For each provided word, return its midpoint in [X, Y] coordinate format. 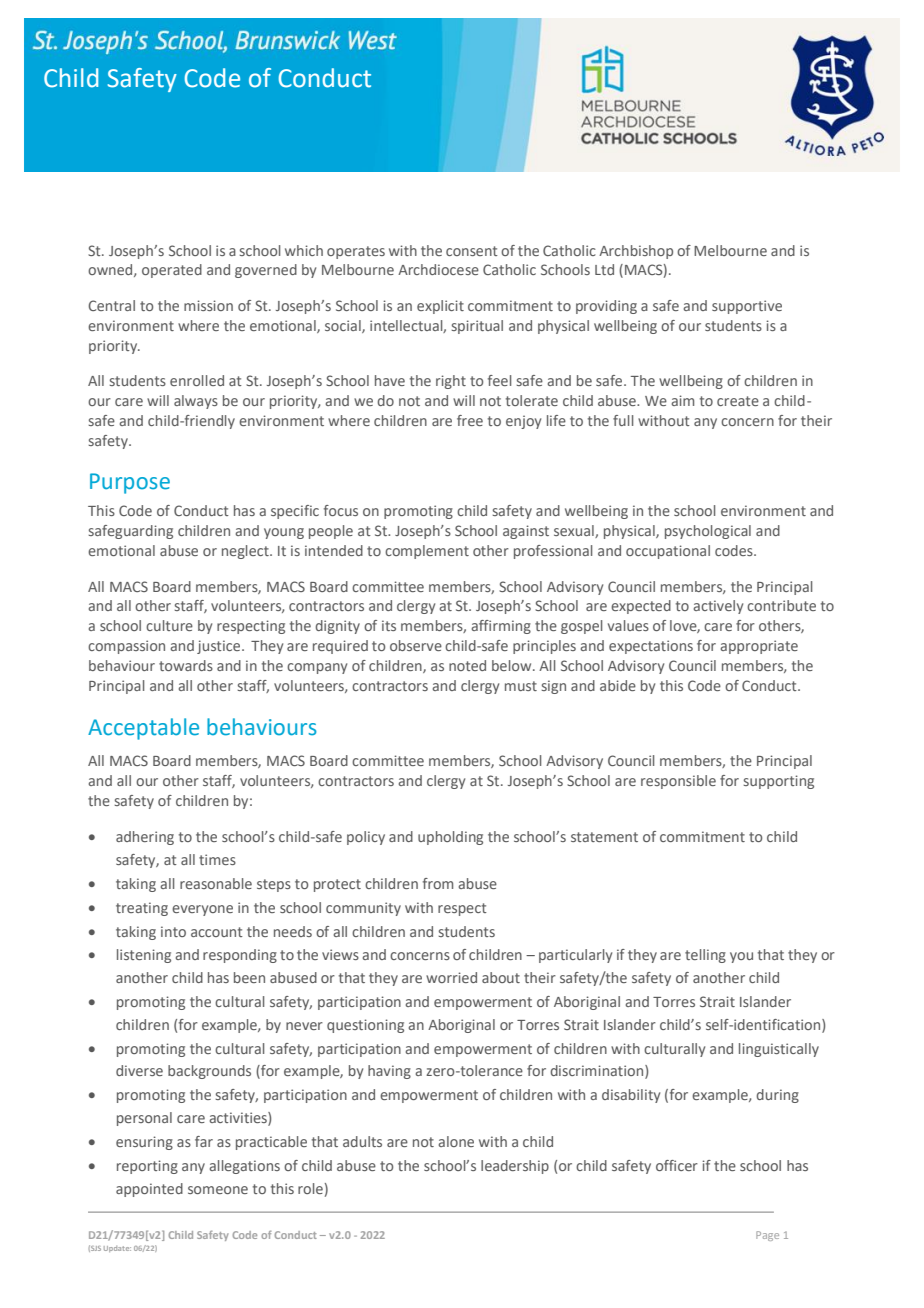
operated [172, 271]
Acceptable [143, 729]
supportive [747, 307]
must [521, 686]
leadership [515, 1167]
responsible [678, 782]
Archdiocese [438, 269]
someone [218, 1190]
